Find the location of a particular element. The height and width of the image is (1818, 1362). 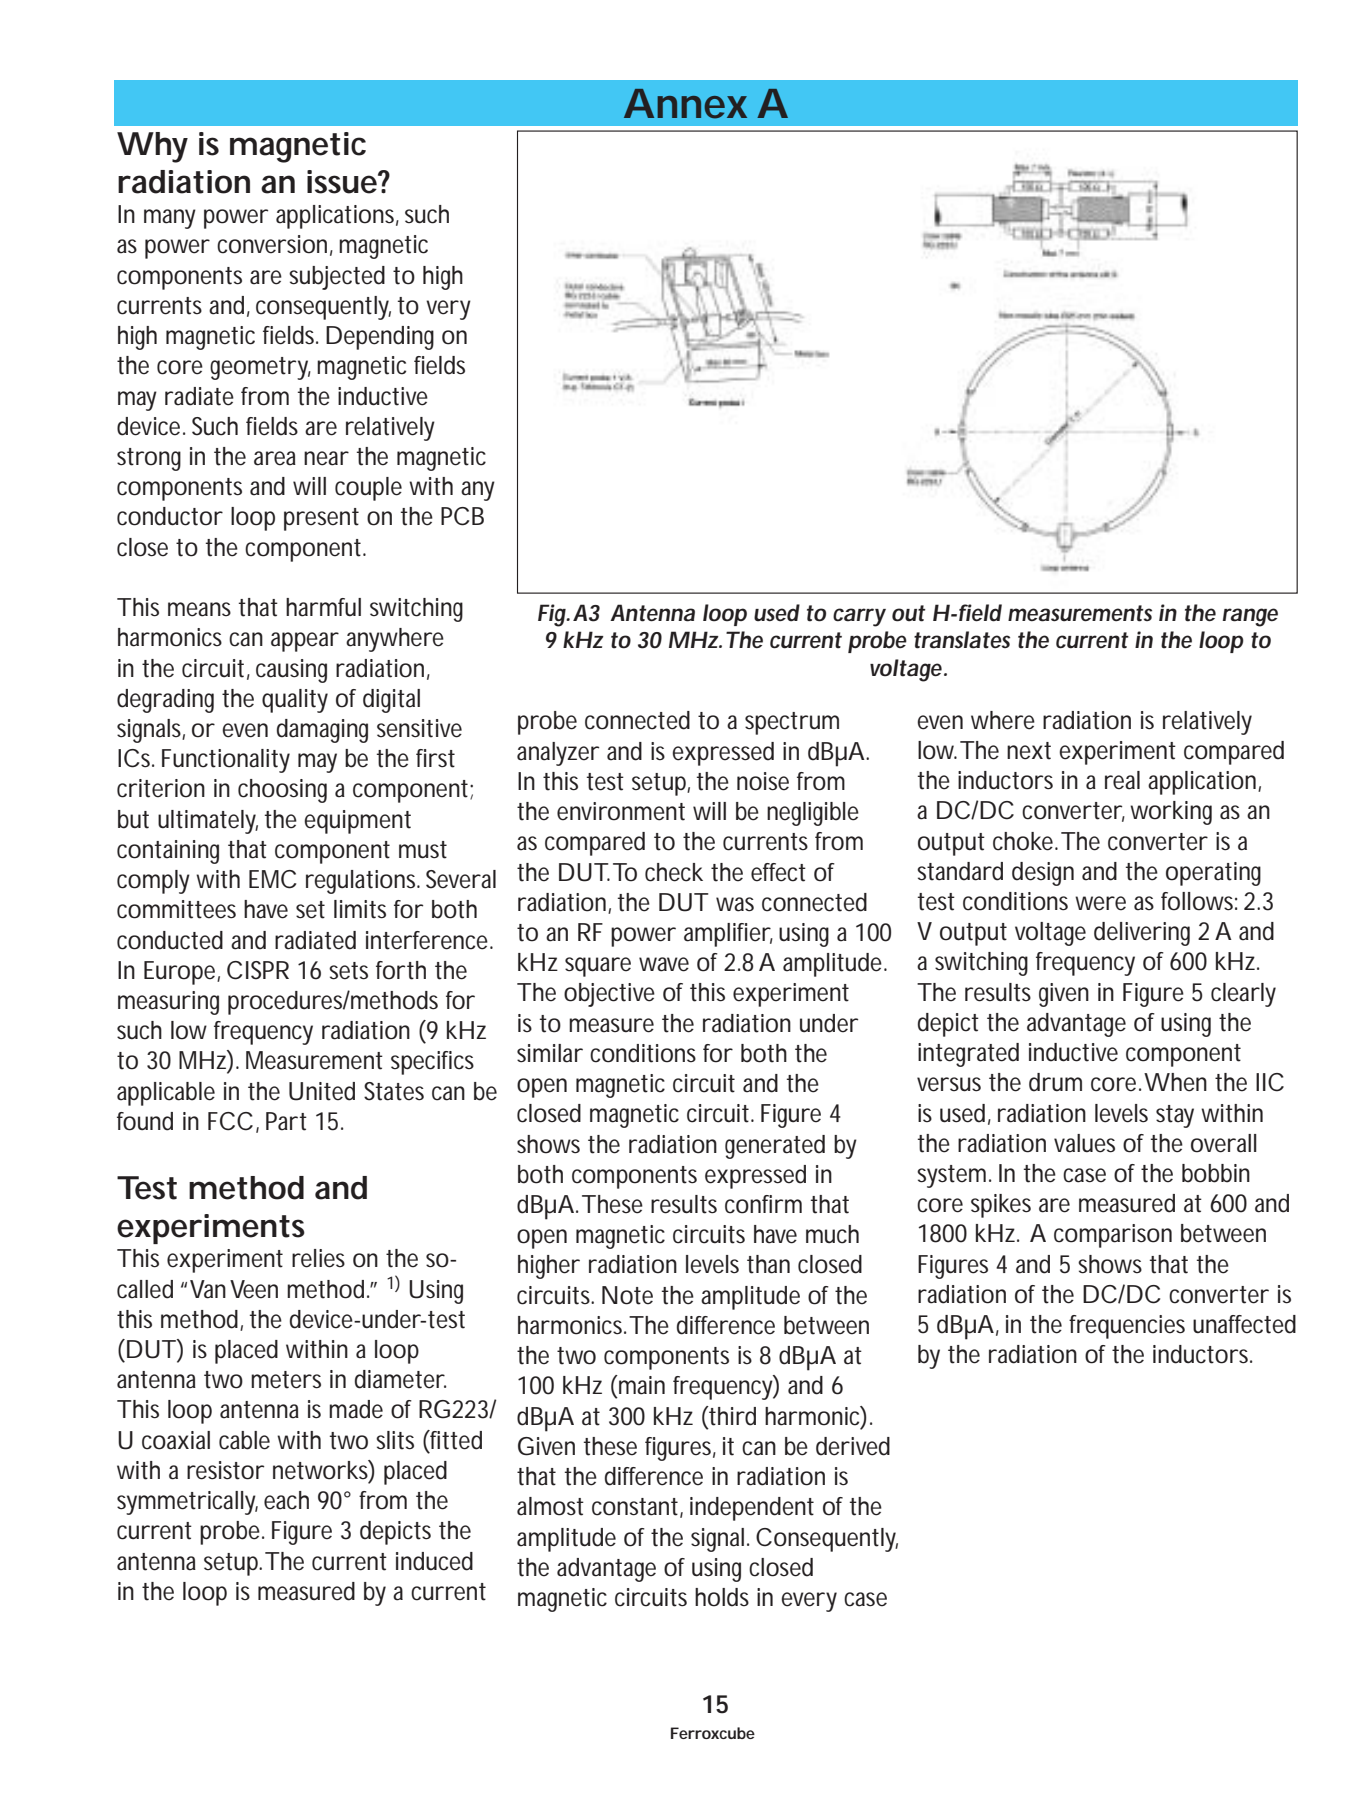

working is located at coordinates (1171, 813).
